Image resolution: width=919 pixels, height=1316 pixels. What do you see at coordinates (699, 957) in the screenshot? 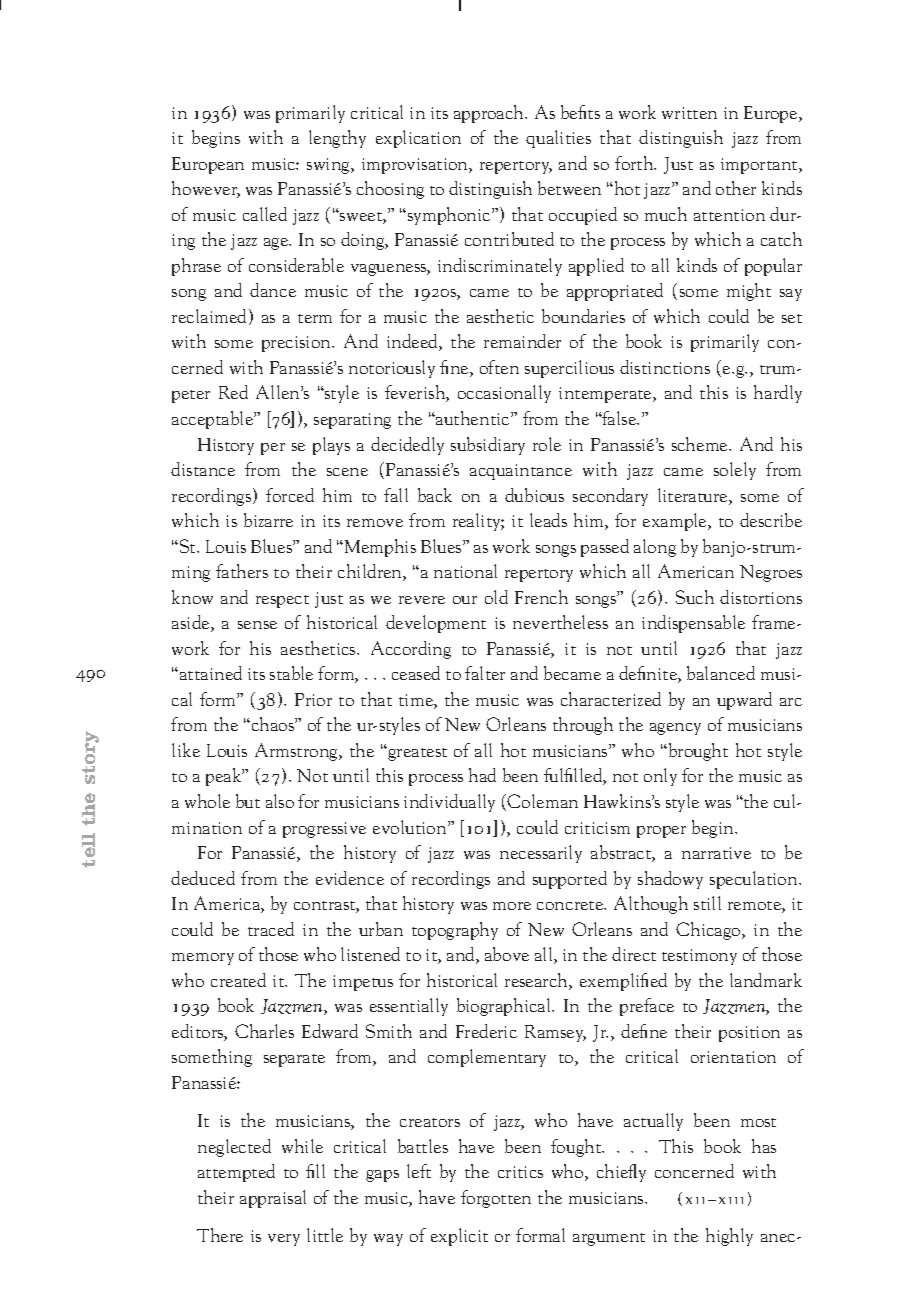
I see `testimony` at bounding box center [699, 957].
